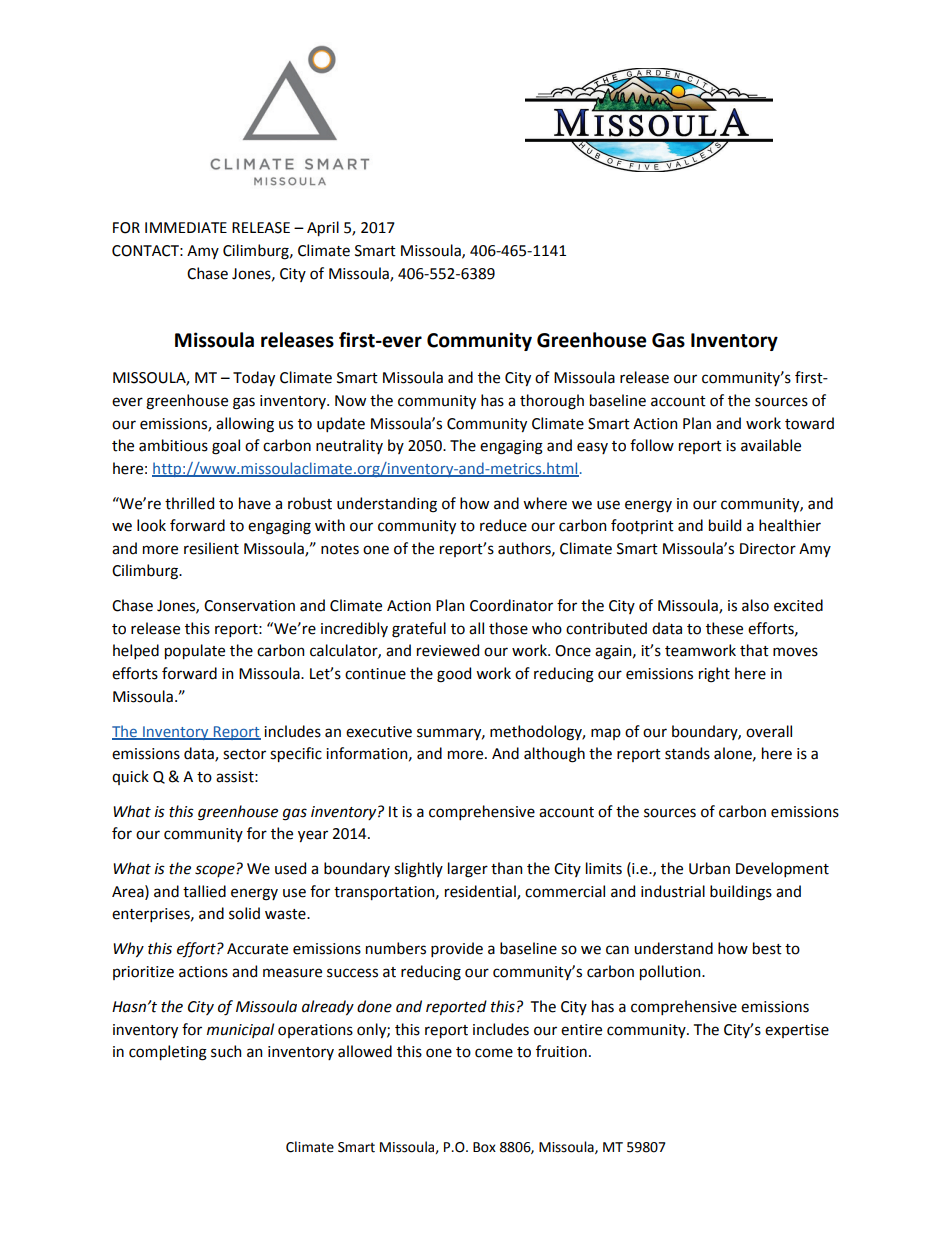  Describe the element at coordinates (454, 675) in the page. I see `good` at that location.
